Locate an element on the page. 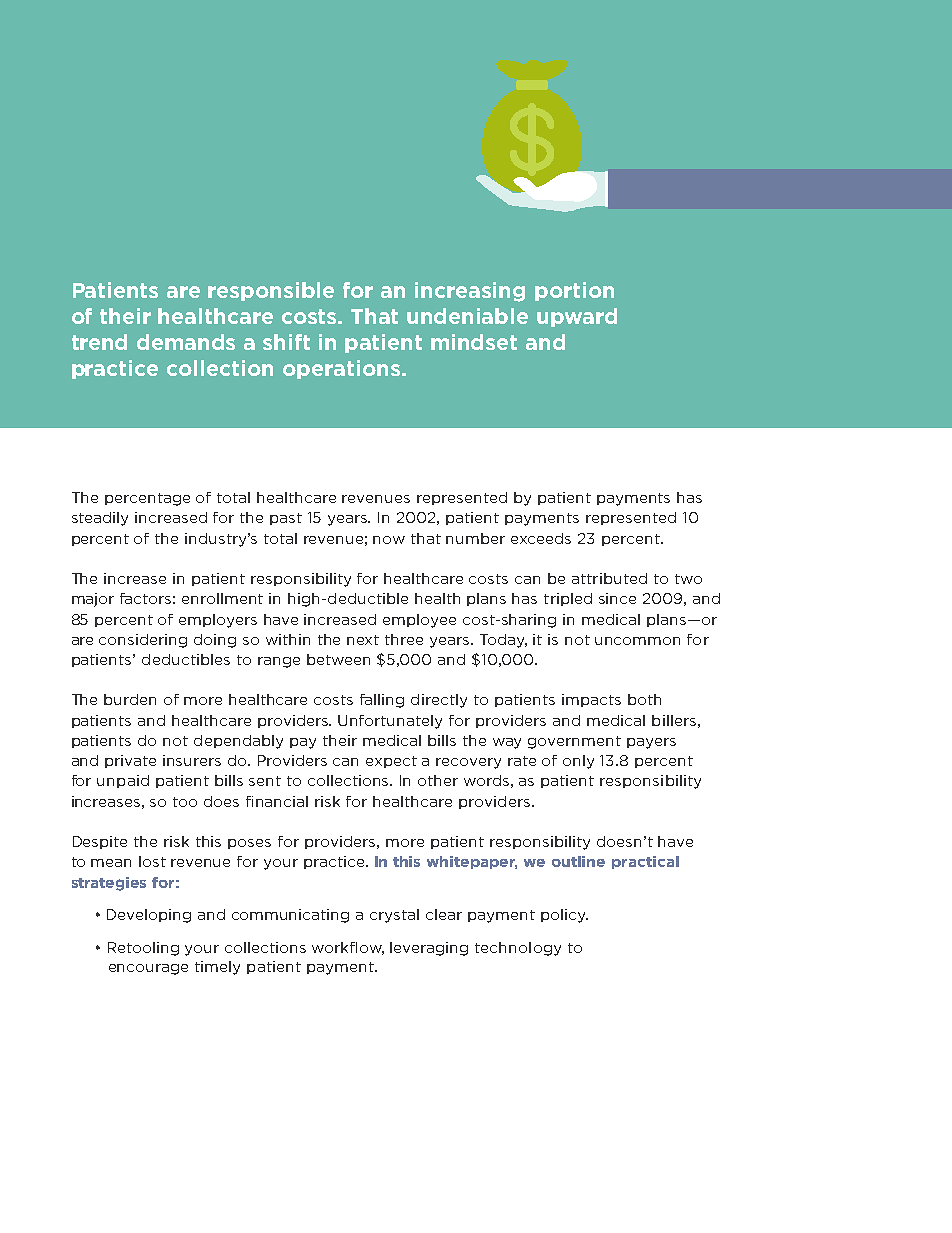  upward is located at coordinates (577, 317).
